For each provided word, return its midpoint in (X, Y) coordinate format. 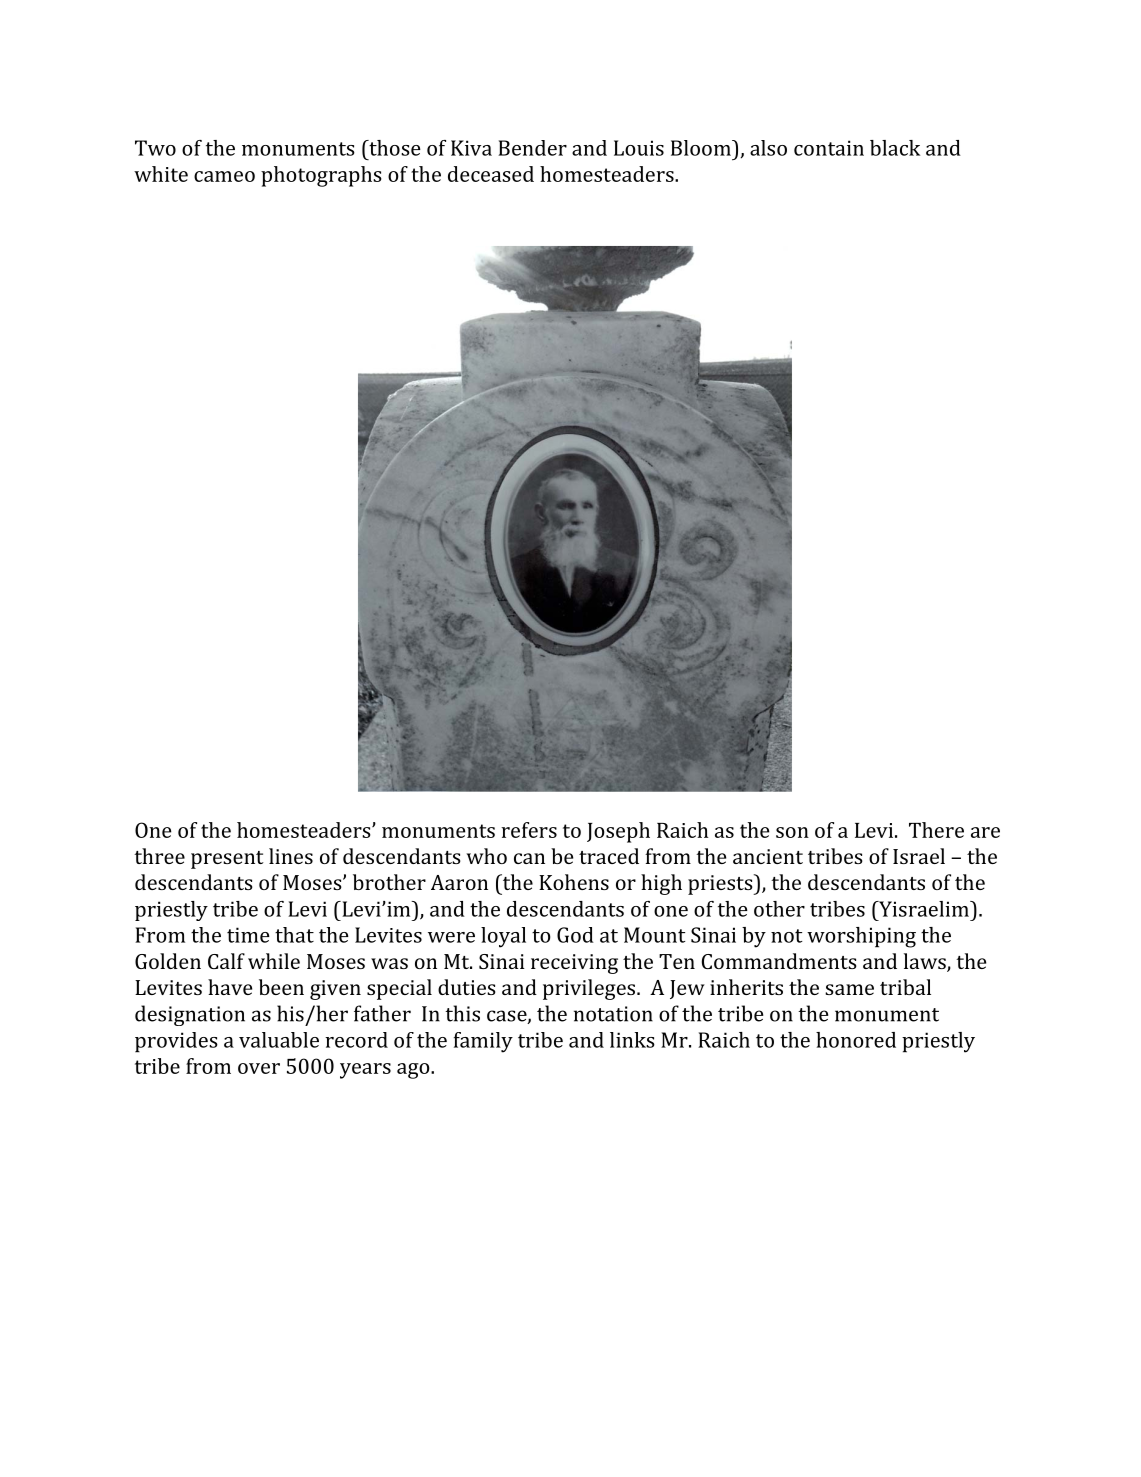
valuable (279, 1040)
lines (291, 856)
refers (529, 830)
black (895, 148)
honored (856, 1040)
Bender (532, 148)
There (936, 830)
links (632, 1040)
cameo (224, 176)
